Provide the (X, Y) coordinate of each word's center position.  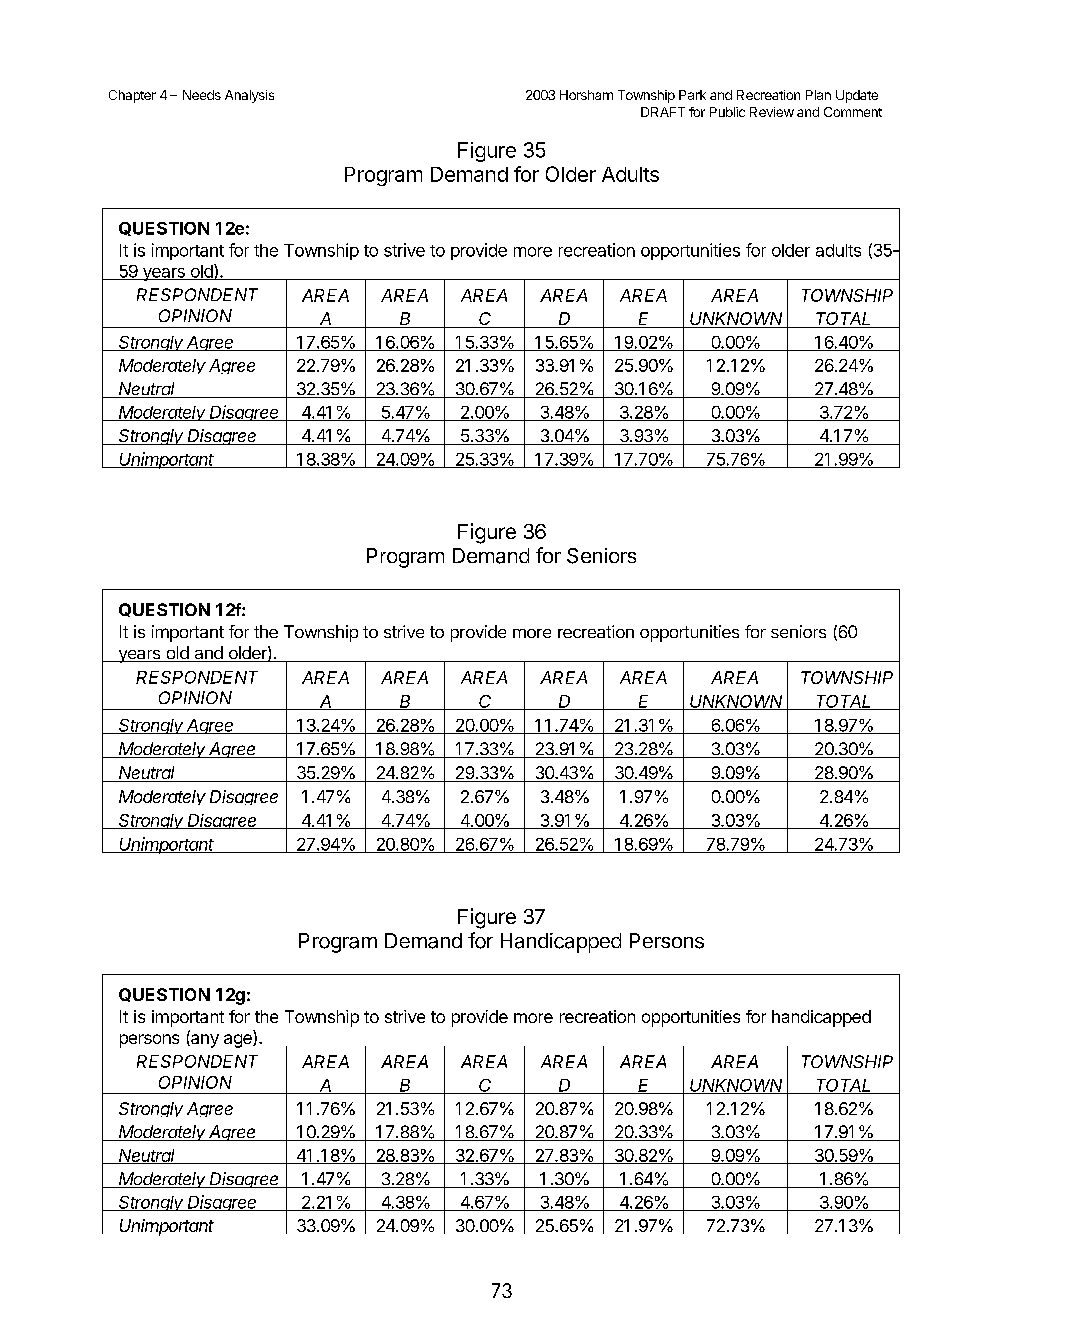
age (239, 1041)
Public (727, 112)
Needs (202, 95)
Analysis (249, 96)
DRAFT (663, 112)
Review (772, 112)
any (204, 1041)
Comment (853, 112)
